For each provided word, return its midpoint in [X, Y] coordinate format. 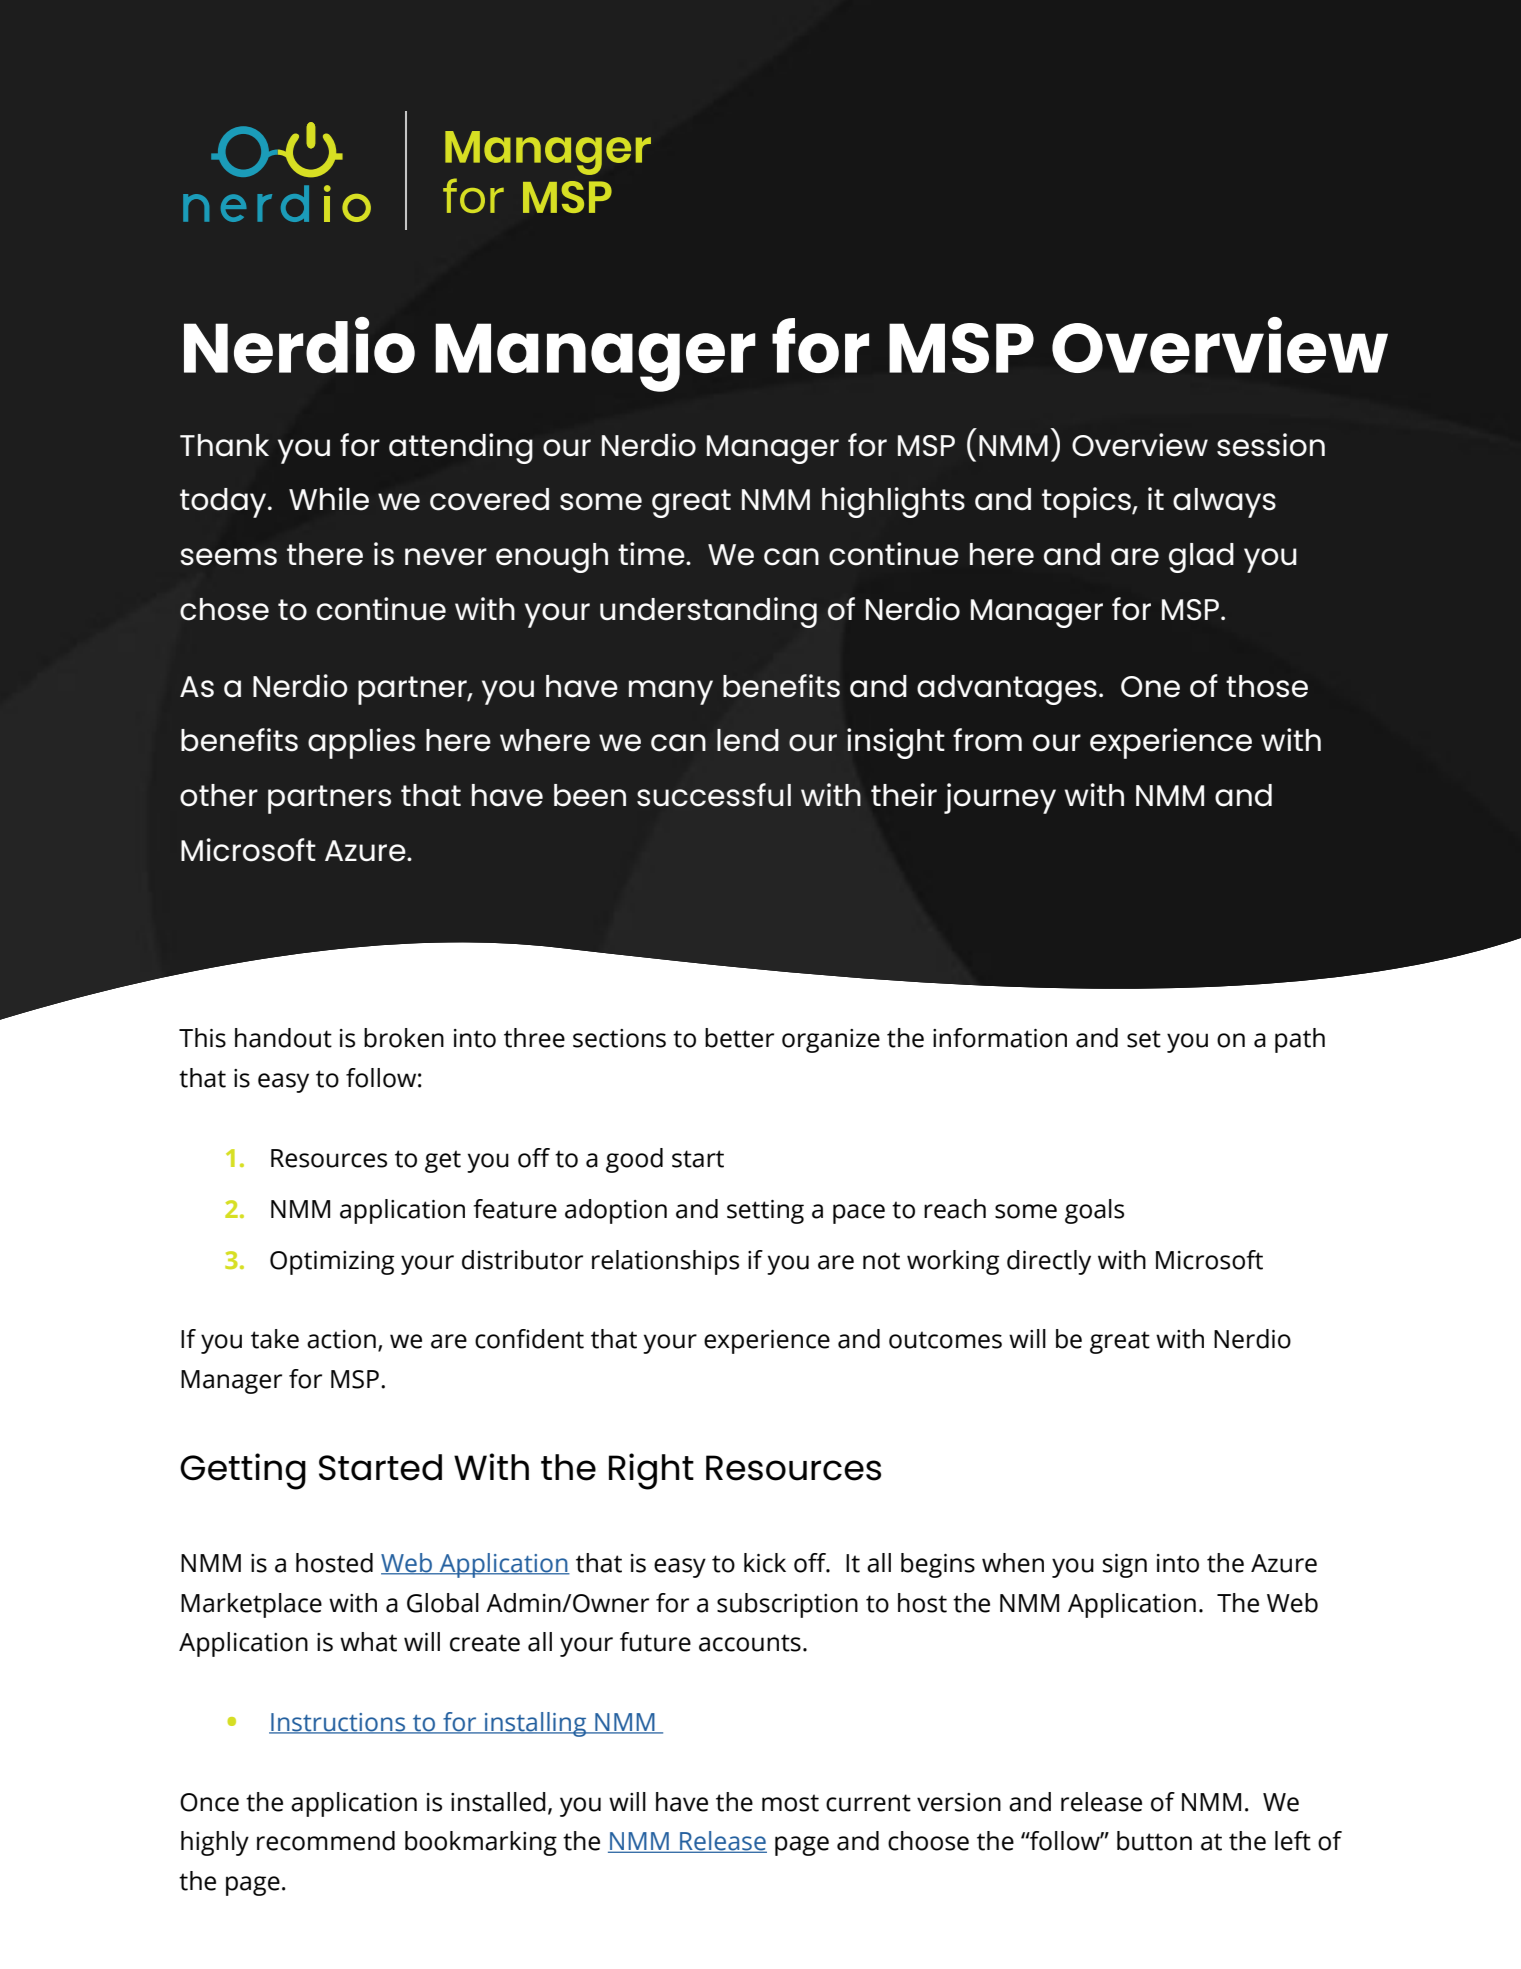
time [652, 554]
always [1224, 503]
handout [283, 1038]
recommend [326, 1841]
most [790, 1803]
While [329, 499]
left [1293, 1841]
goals [1094, 1211]
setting [765, 1212]
